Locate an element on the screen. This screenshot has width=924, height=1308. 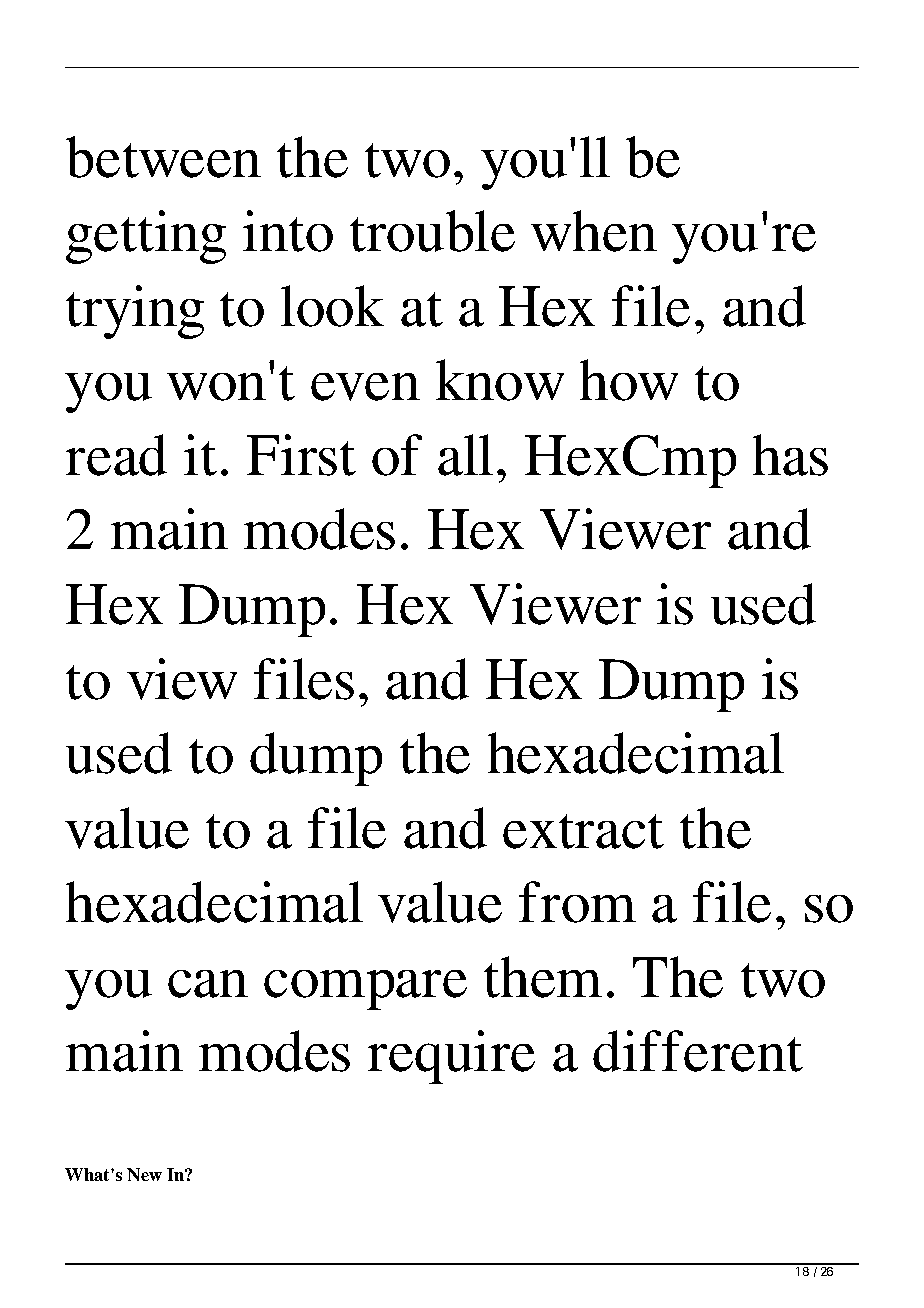
has is located at coordinates (790, 455).
